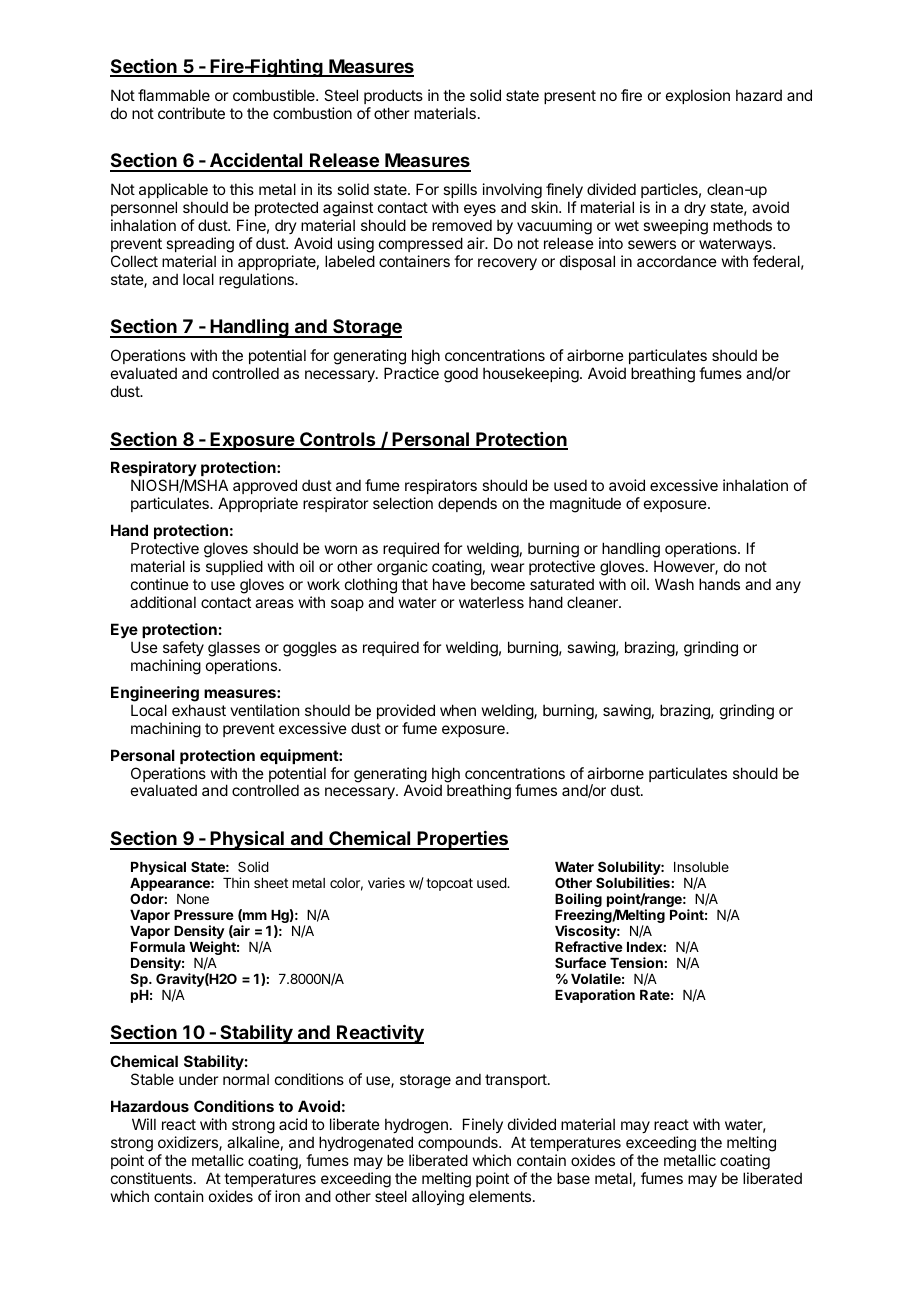 The height and width of the document is (1308, 924). Describe the element at coordinates (573, 1178) in the document. I see `base` at that location.
